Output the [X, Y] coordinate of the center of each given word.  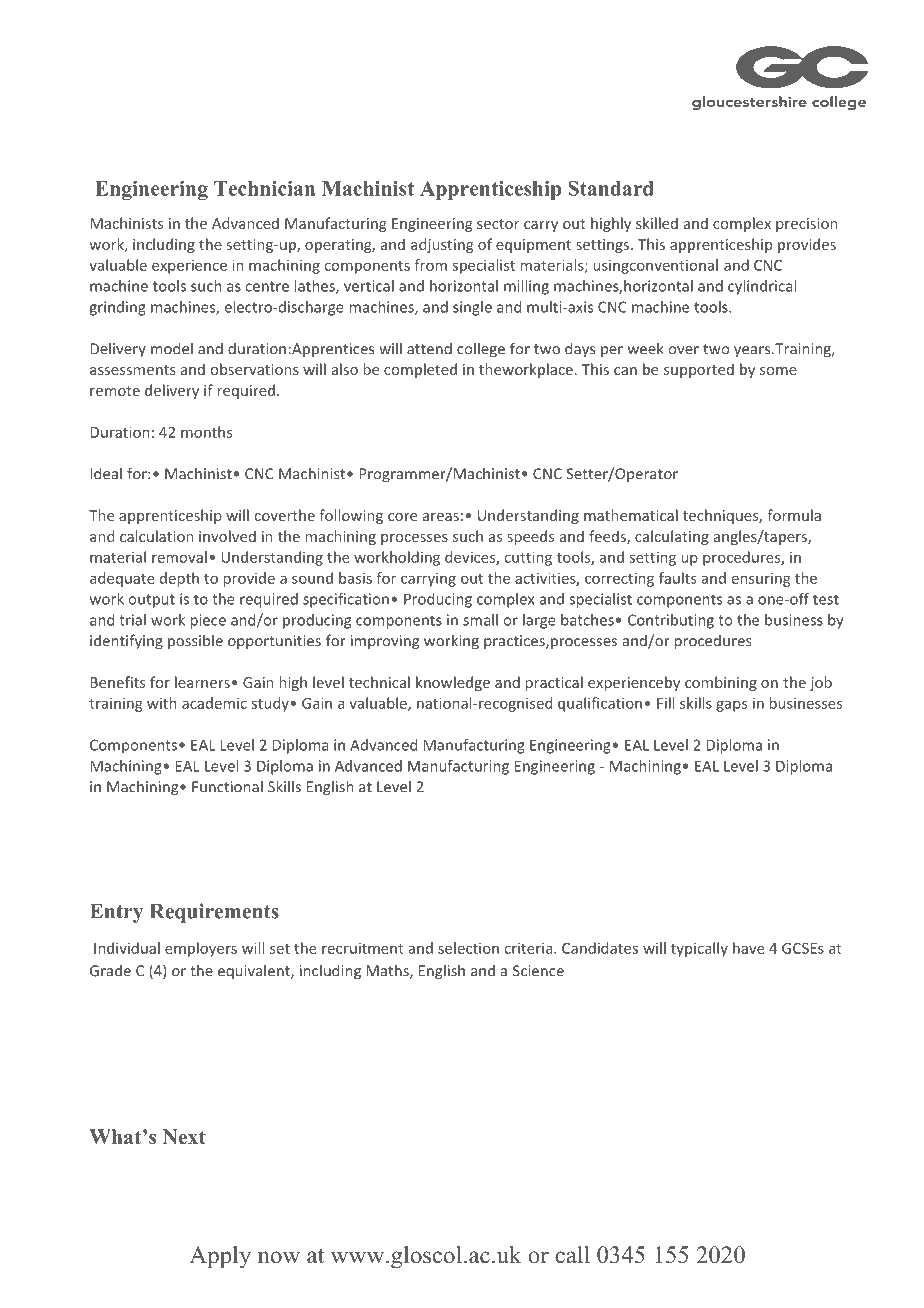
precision [806, 225]
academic [214, 703]
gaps [731, 706]
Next [184, 1136]
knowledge [453, 683]
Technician [264, 188]
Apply [220, 1257]
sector [498, 224]
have [749, 948]
